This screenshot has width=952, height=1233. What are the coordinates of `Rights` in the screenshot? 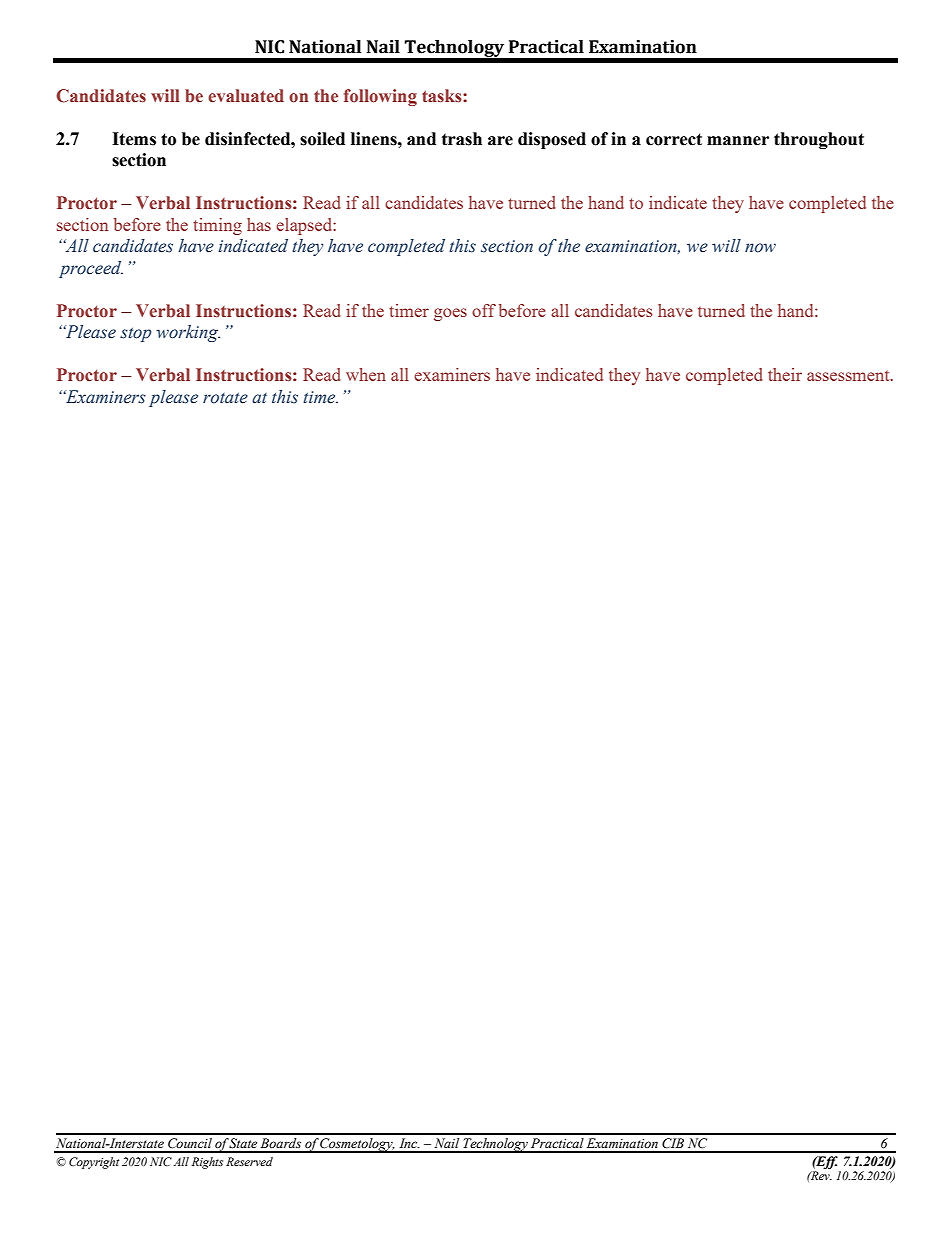 It's located at (207, 1163).
